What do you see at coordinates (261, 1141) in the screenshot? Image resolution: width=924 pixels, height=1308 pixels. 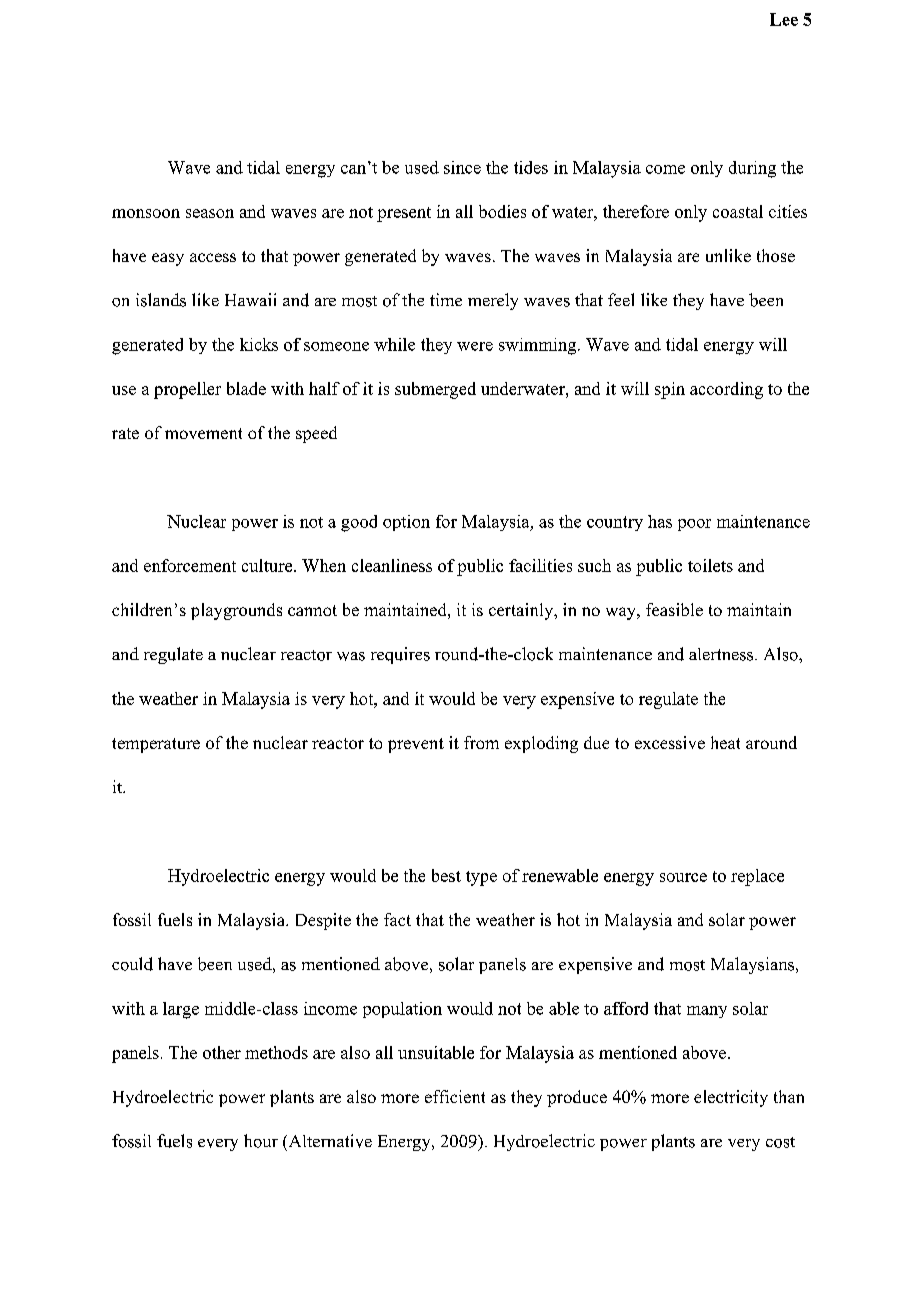 I see `hour` at bounding box center [261, 1141].
